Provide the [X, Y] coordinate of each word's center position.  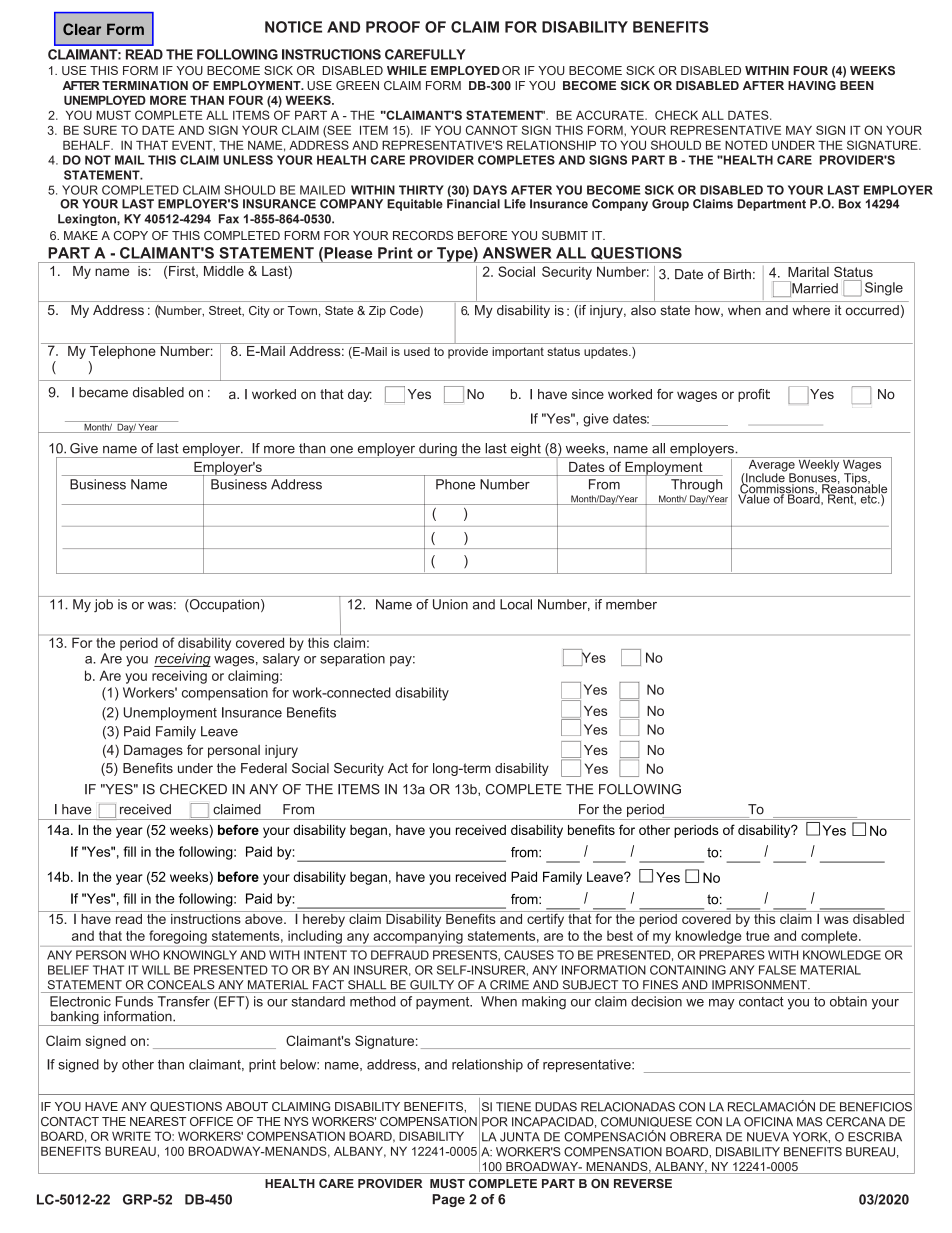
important [518, 353]
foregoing [178, 937]
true [758, 936]
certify [546, 919]
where [811, 310]
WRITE [131, 1136]
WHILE [407, 70]
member [631, 604]
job [103, 605]
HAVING [812, 85]
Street [226, 311]
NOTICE [293, 27]
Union [450, 604]
